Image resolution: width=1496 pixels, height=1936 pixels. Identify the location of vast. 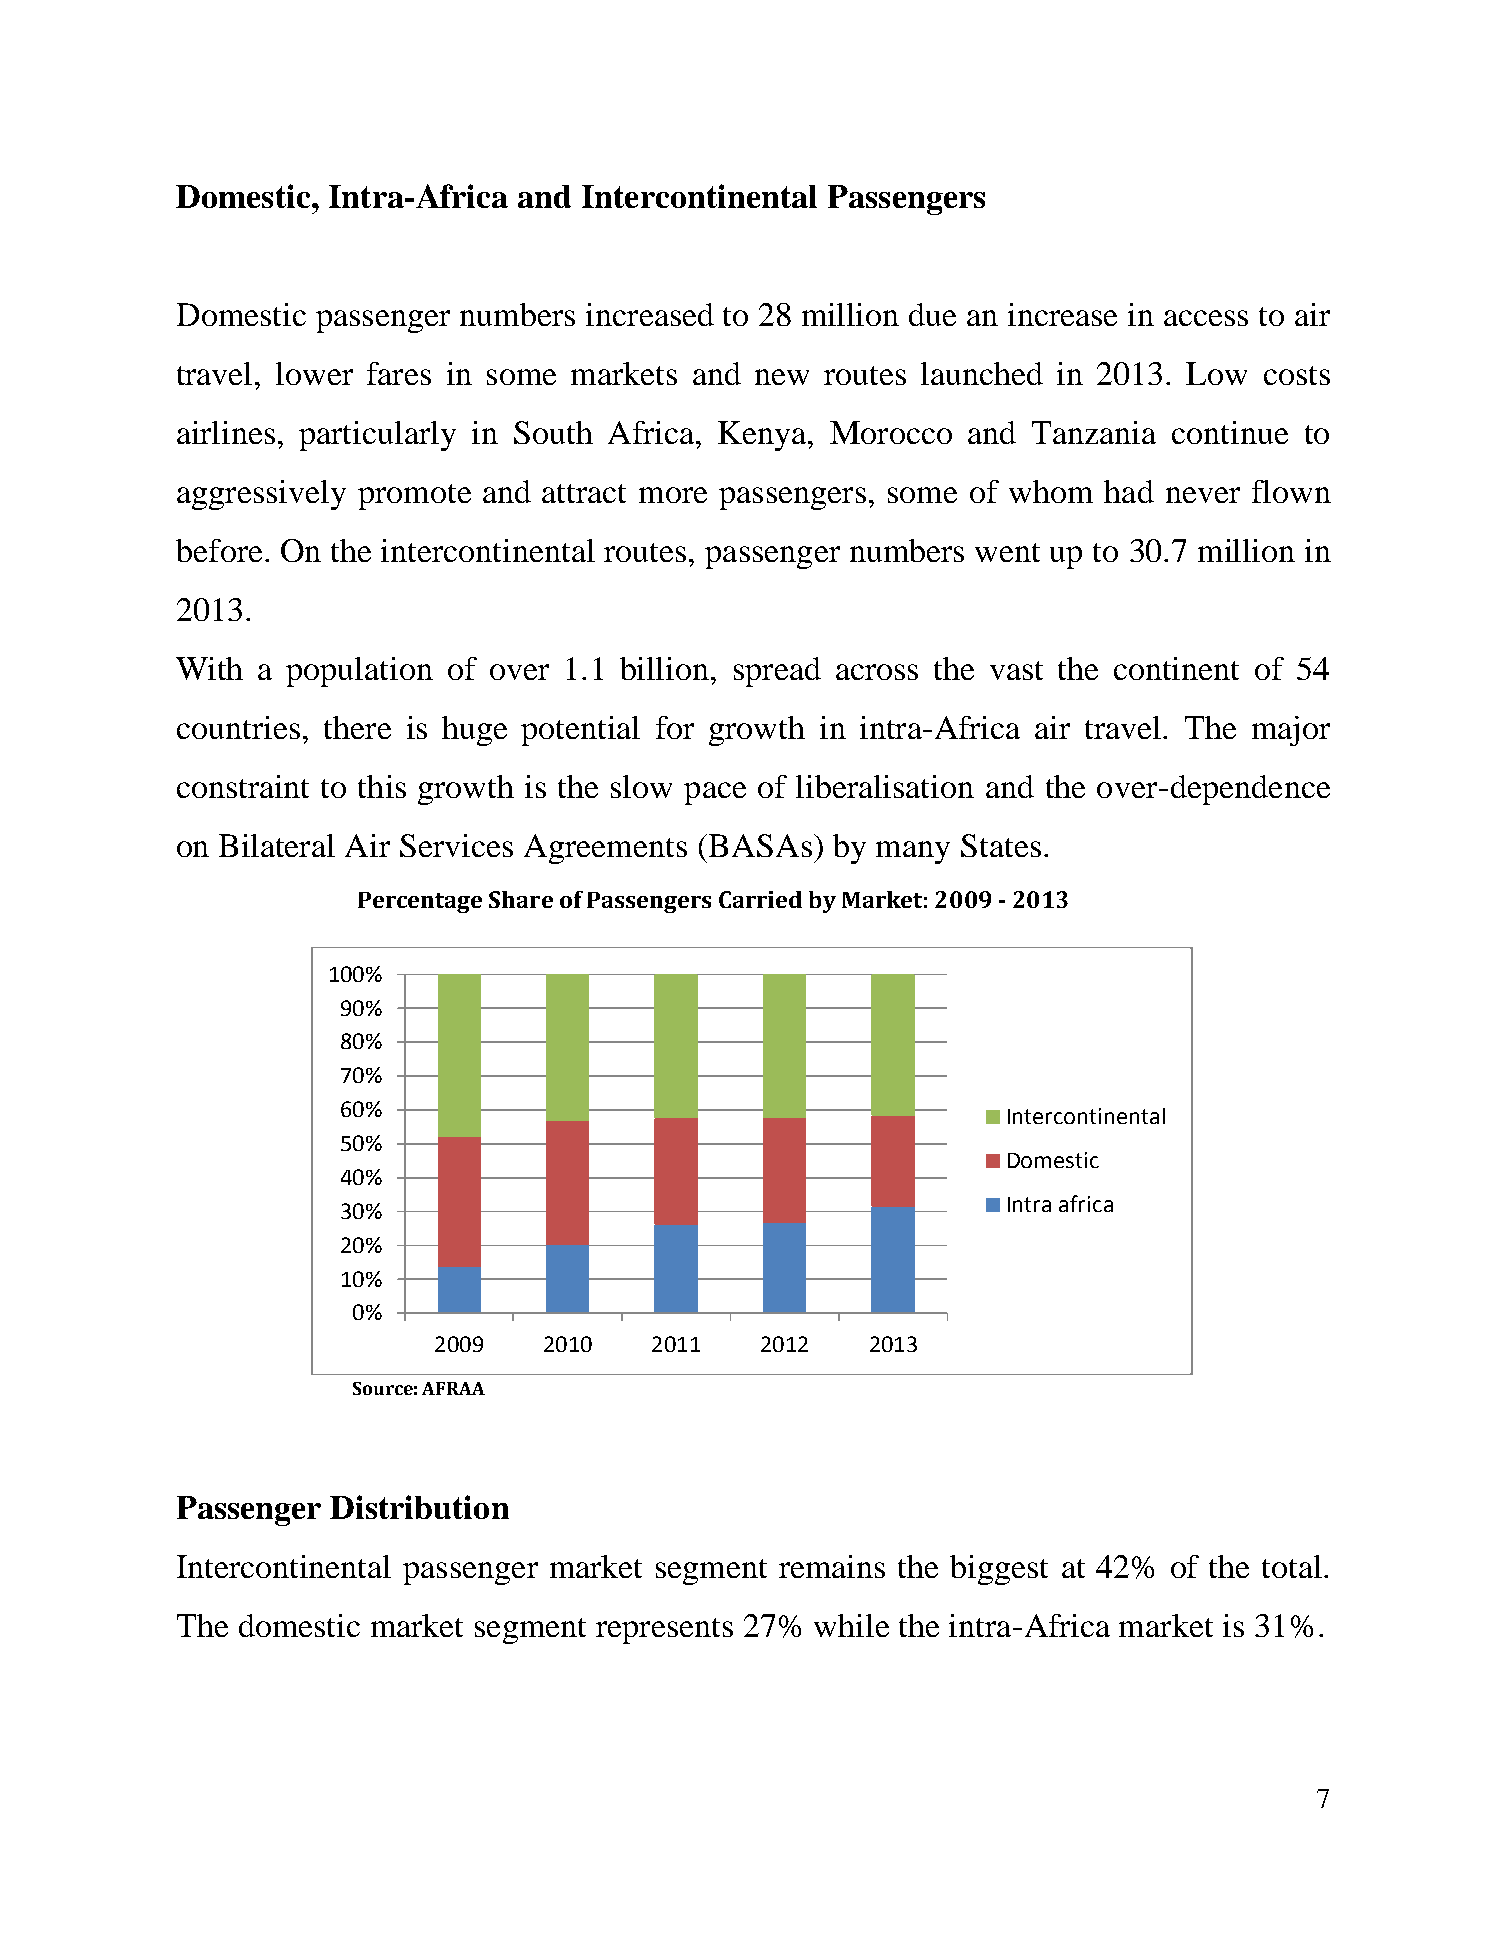
(1016, 670).
